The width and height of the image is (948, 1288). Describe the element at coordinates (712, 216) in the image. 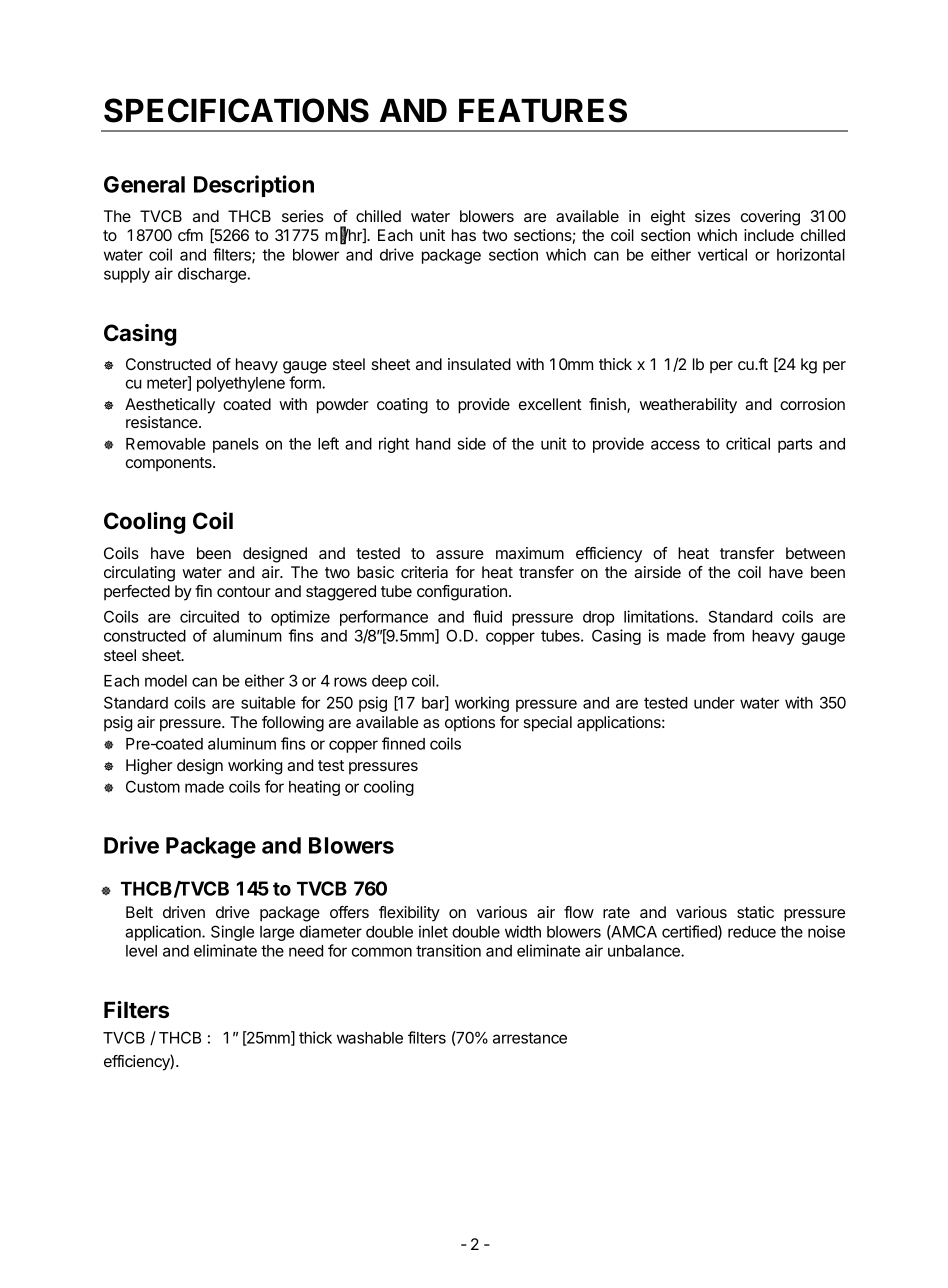

I see `sizes` at that location.
